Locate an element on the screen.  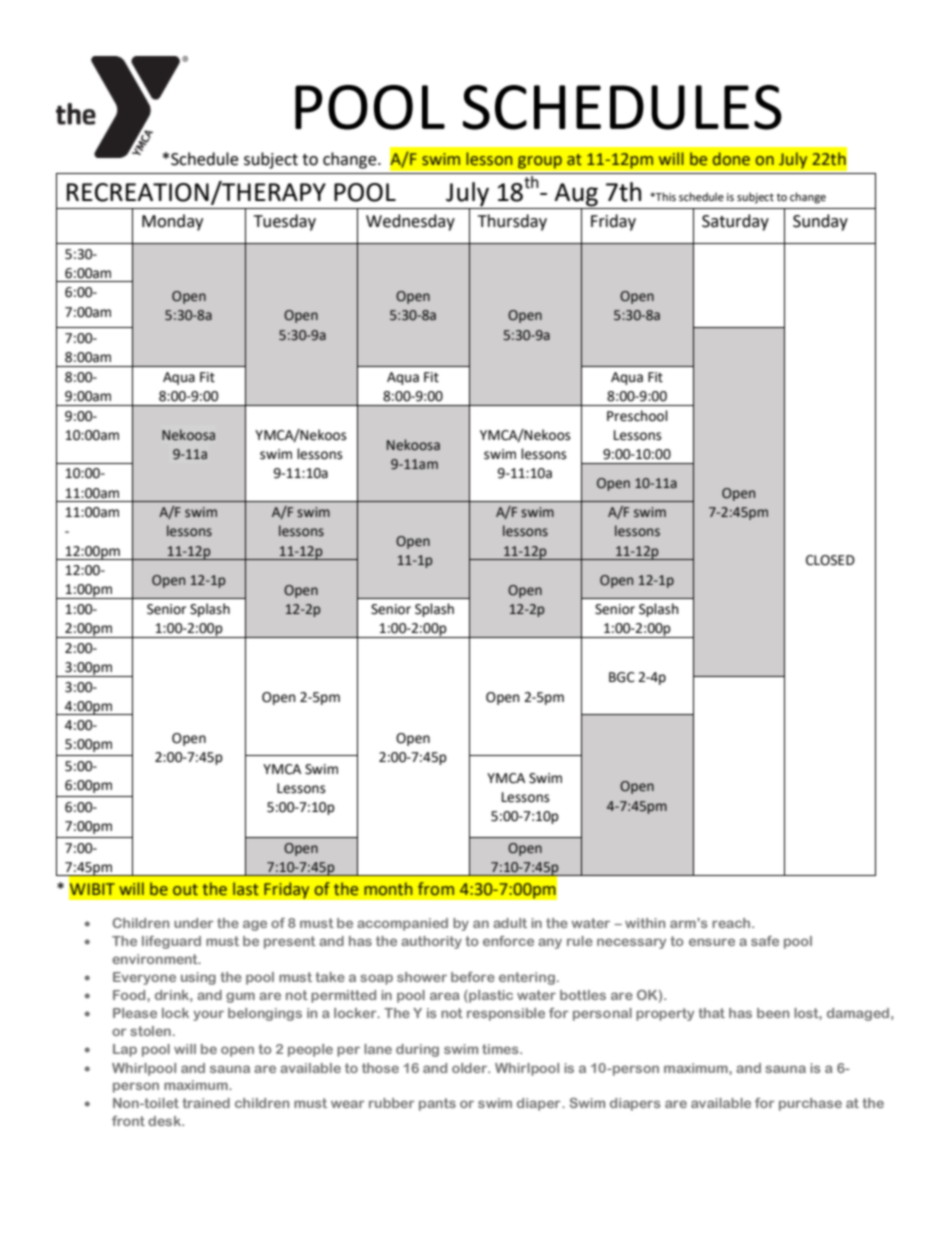
done is located at coordinates (731, 159).
